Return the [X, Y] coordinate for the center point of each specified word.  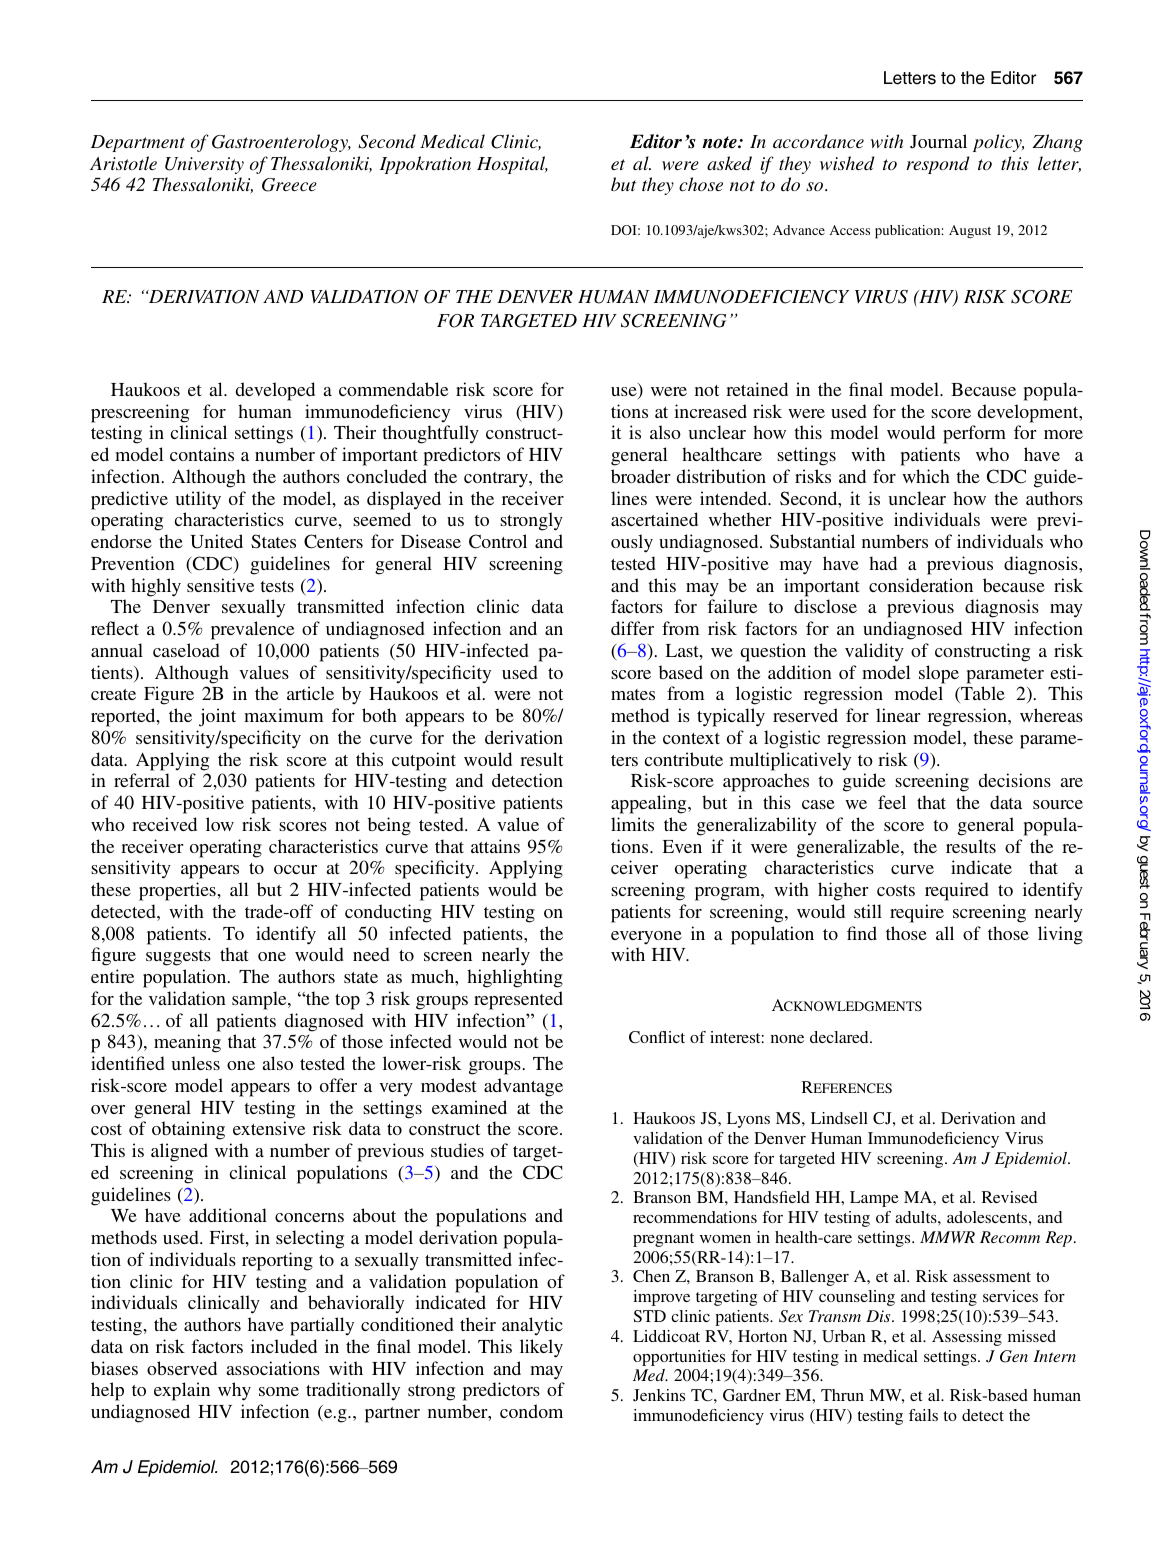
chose [701, 184]
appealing [650, 804]
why [234, 1391]
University [204, 165]
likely [541, 1348]
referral [142, 780]
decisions [1015, 780]
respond [937, 165]
